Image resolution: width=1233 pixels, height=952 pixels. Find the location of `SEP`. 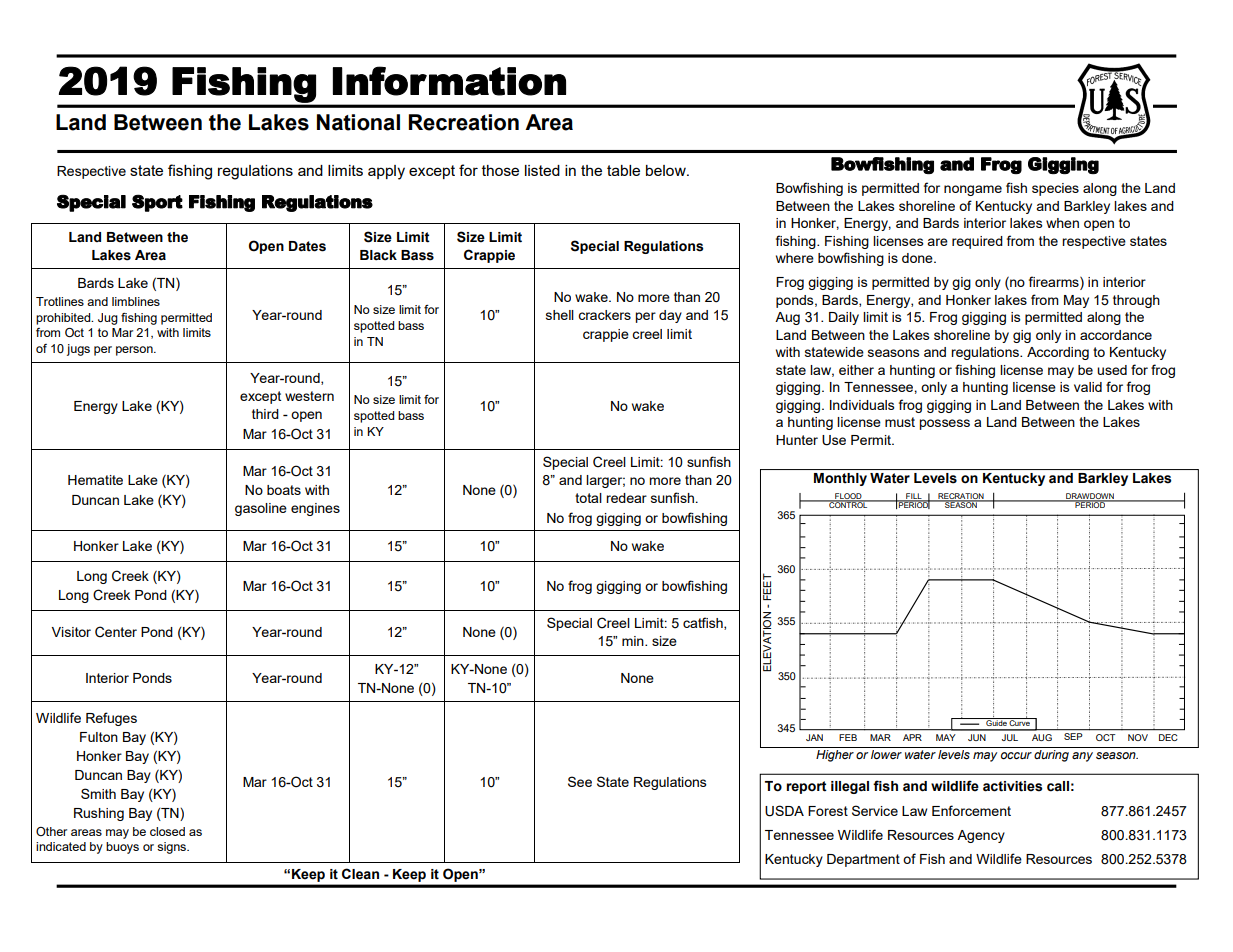

SEP is located at coordinates (1073, 736).
